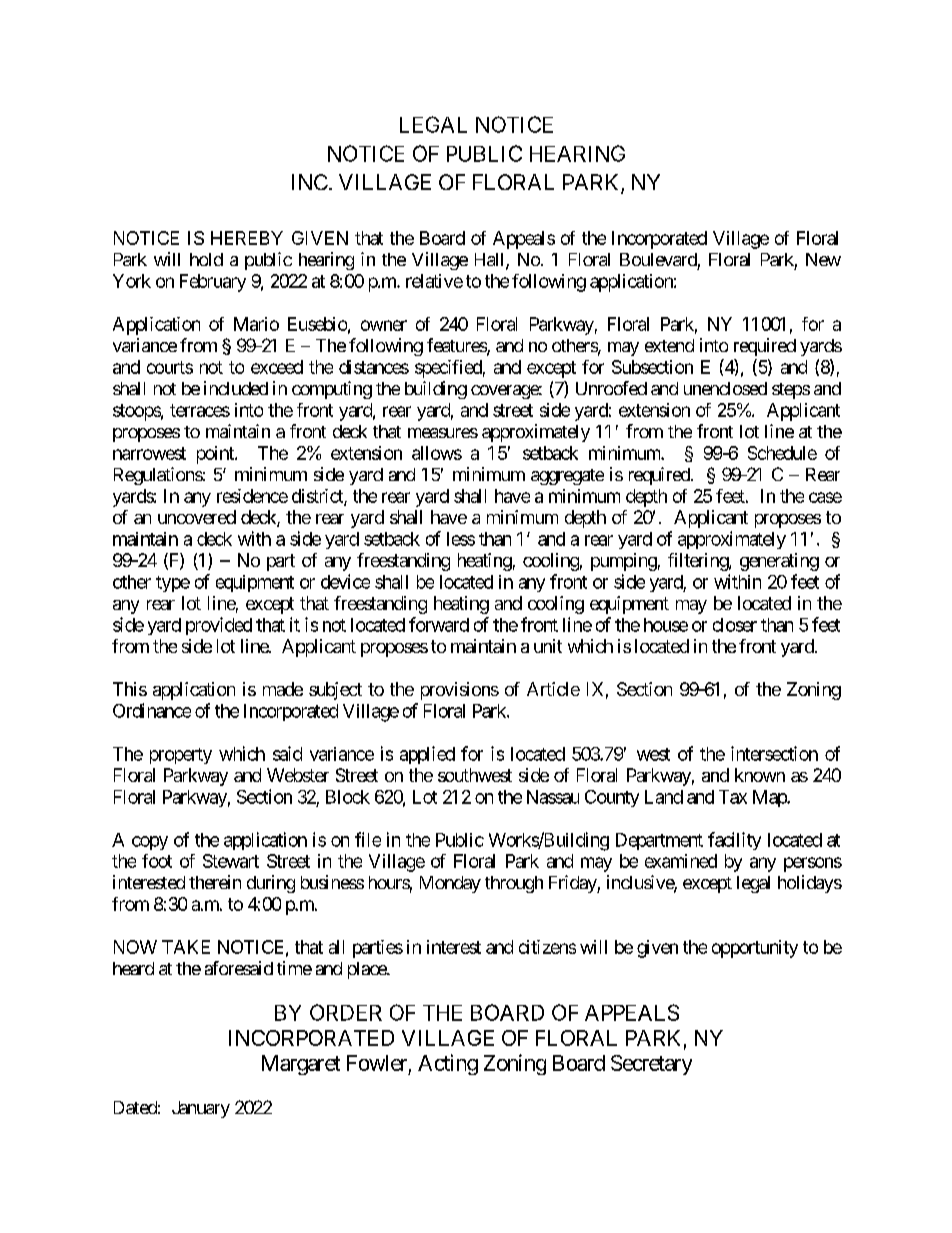 The width and height of the image is (952, 1233). I want to click on Article, so click(553, 689).
